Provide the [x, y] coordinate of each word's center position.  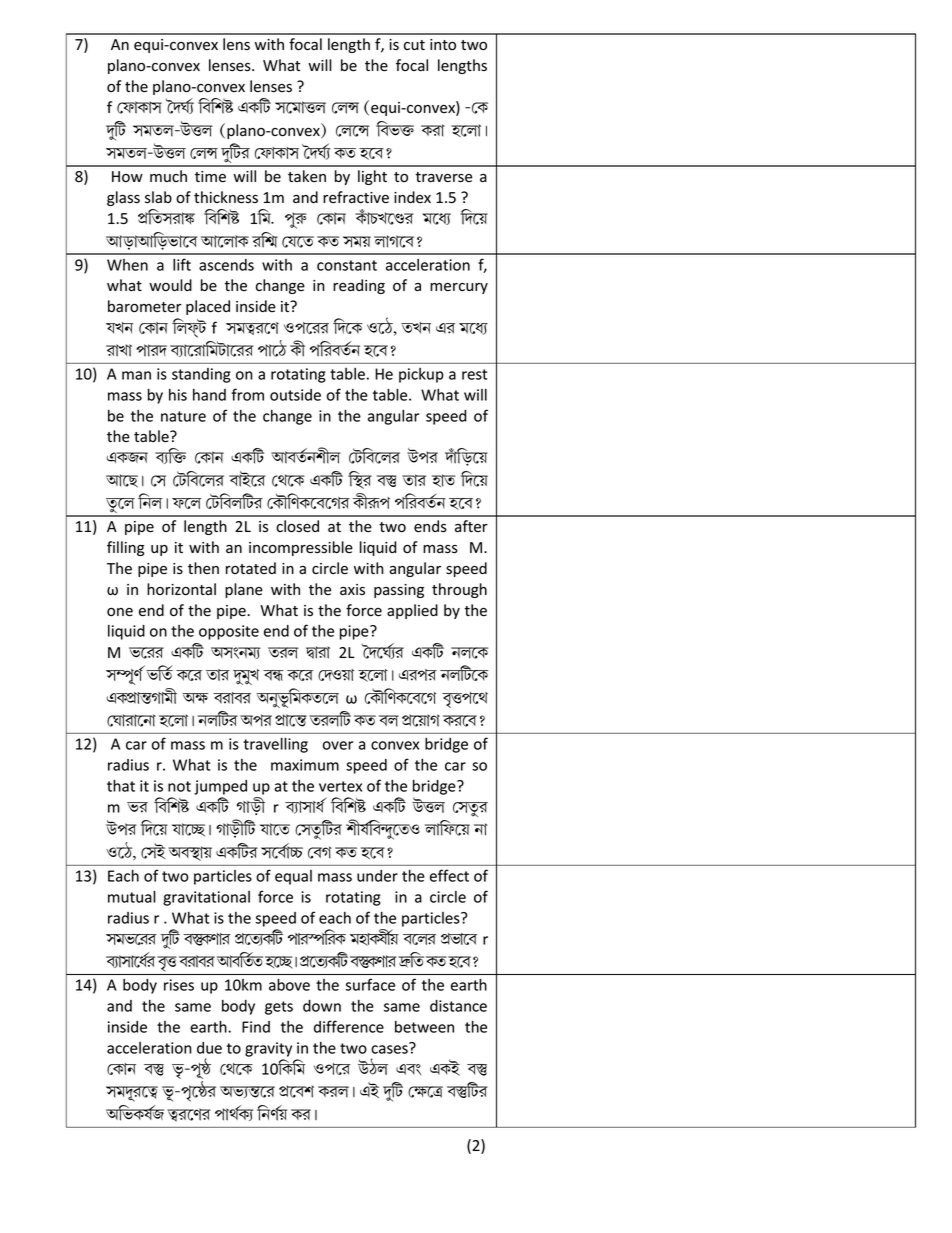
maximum [305, 765]
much [168, 176]
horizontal [181, 589]
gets [279, 1008]
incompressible [301, 548]
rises [179, 985]
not [179, 786]
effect [449, 875]
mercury [459, 288]
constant [347, 265]
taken [307, 176]
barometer [145, 306]
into [443, 44]
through [459, 590]
